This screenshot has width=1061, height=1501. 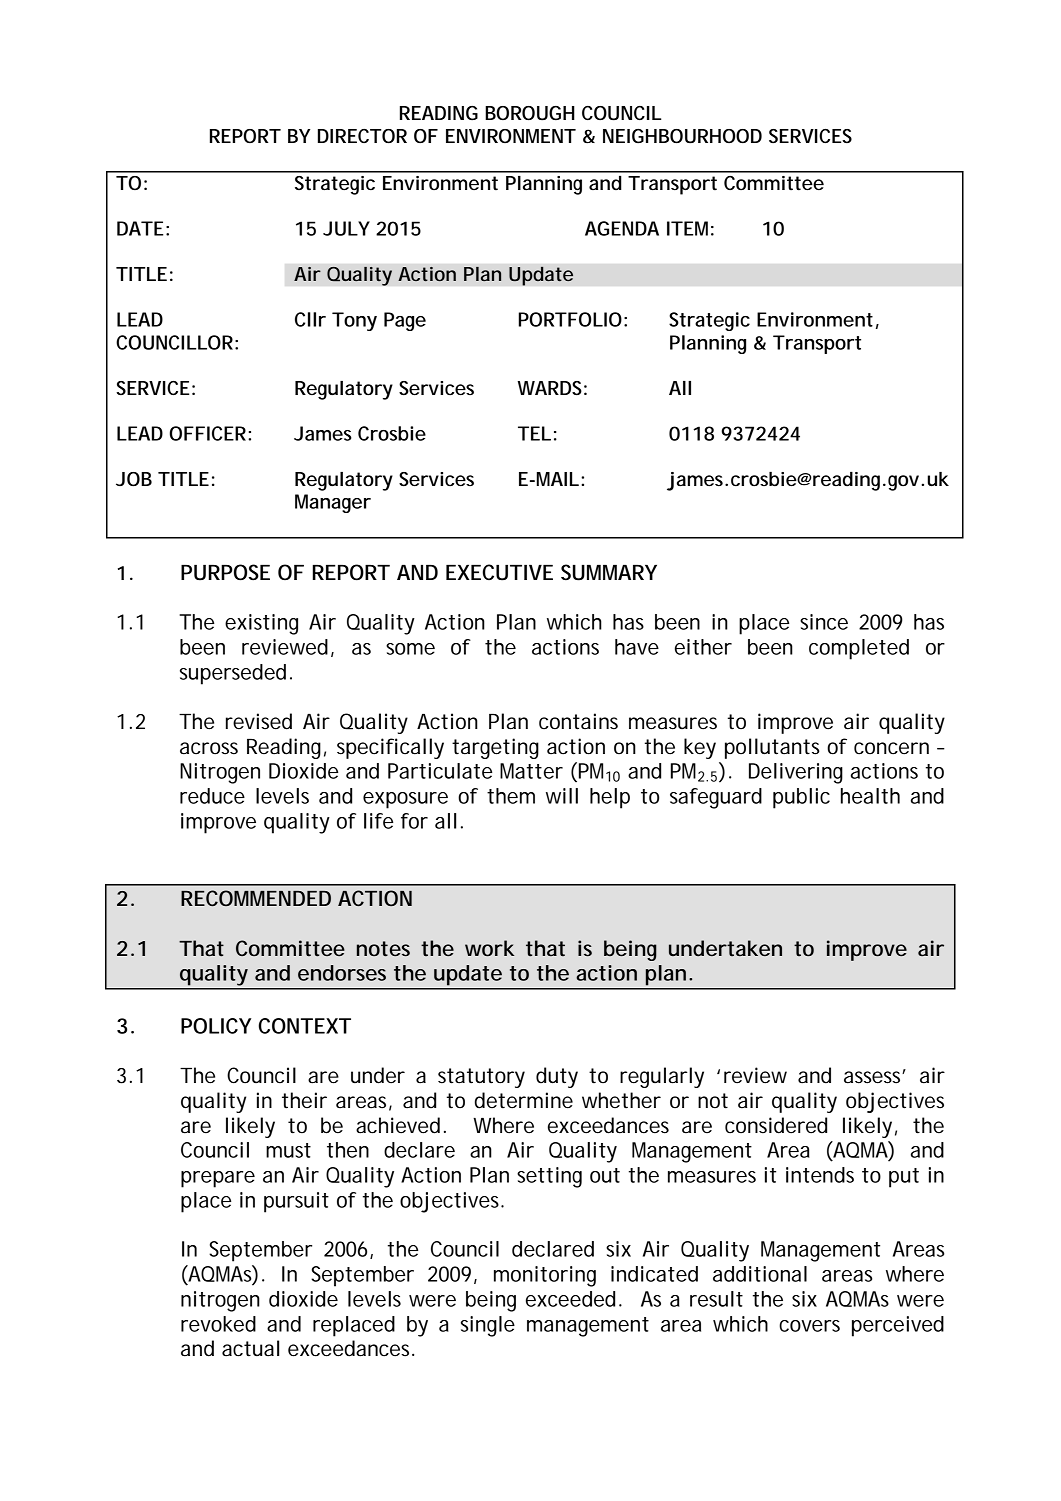 What do you see at coordinates (261, 624) in the screenshot?
I see `existing` at bounding box center [261, 624].
